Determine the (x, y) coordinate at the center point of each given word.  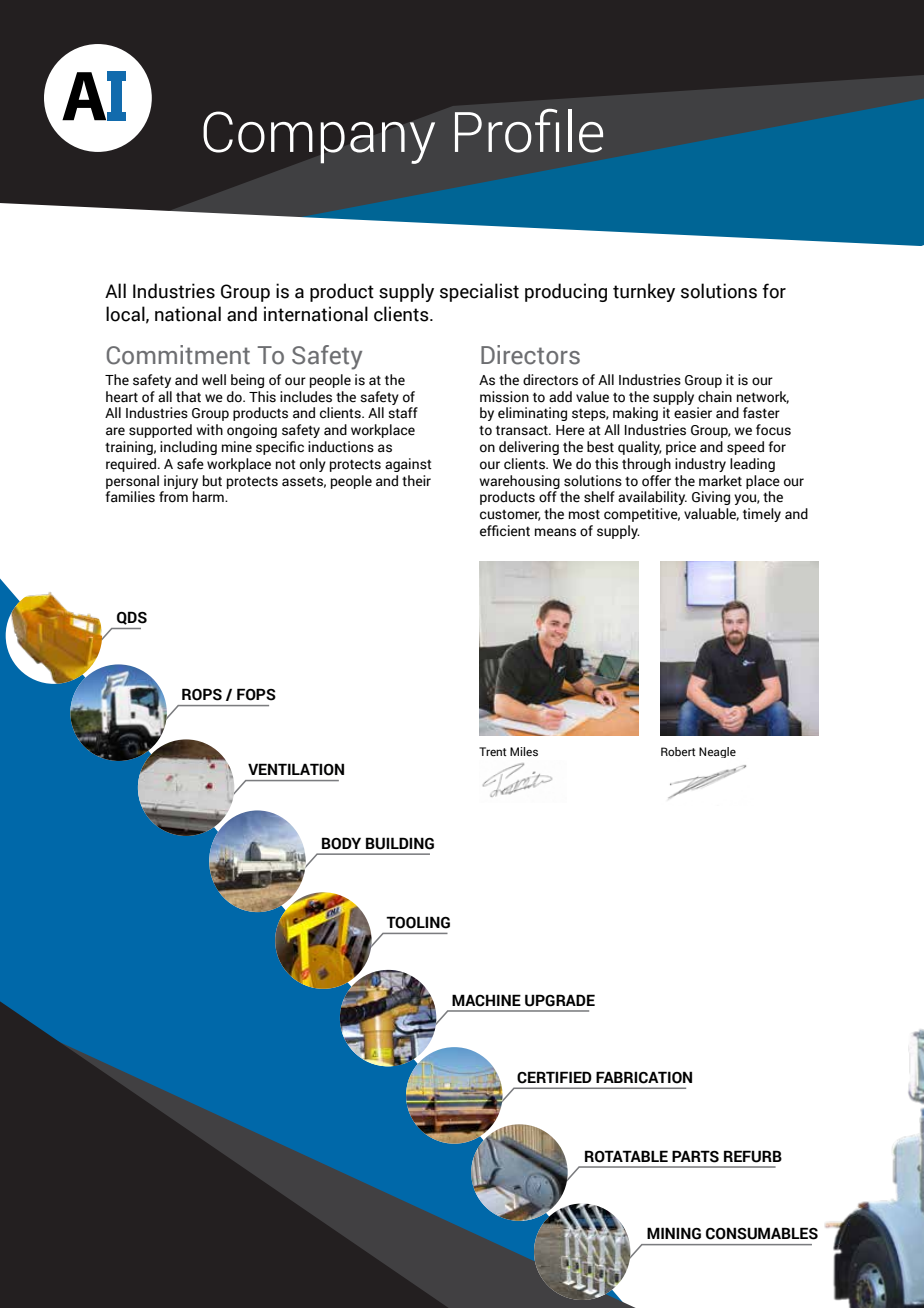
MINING (674, 1233)
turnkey (644, 292)
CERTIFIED (554, 1077)
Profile (529, 131)
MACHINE (486, 1000)
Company (319, 137)
